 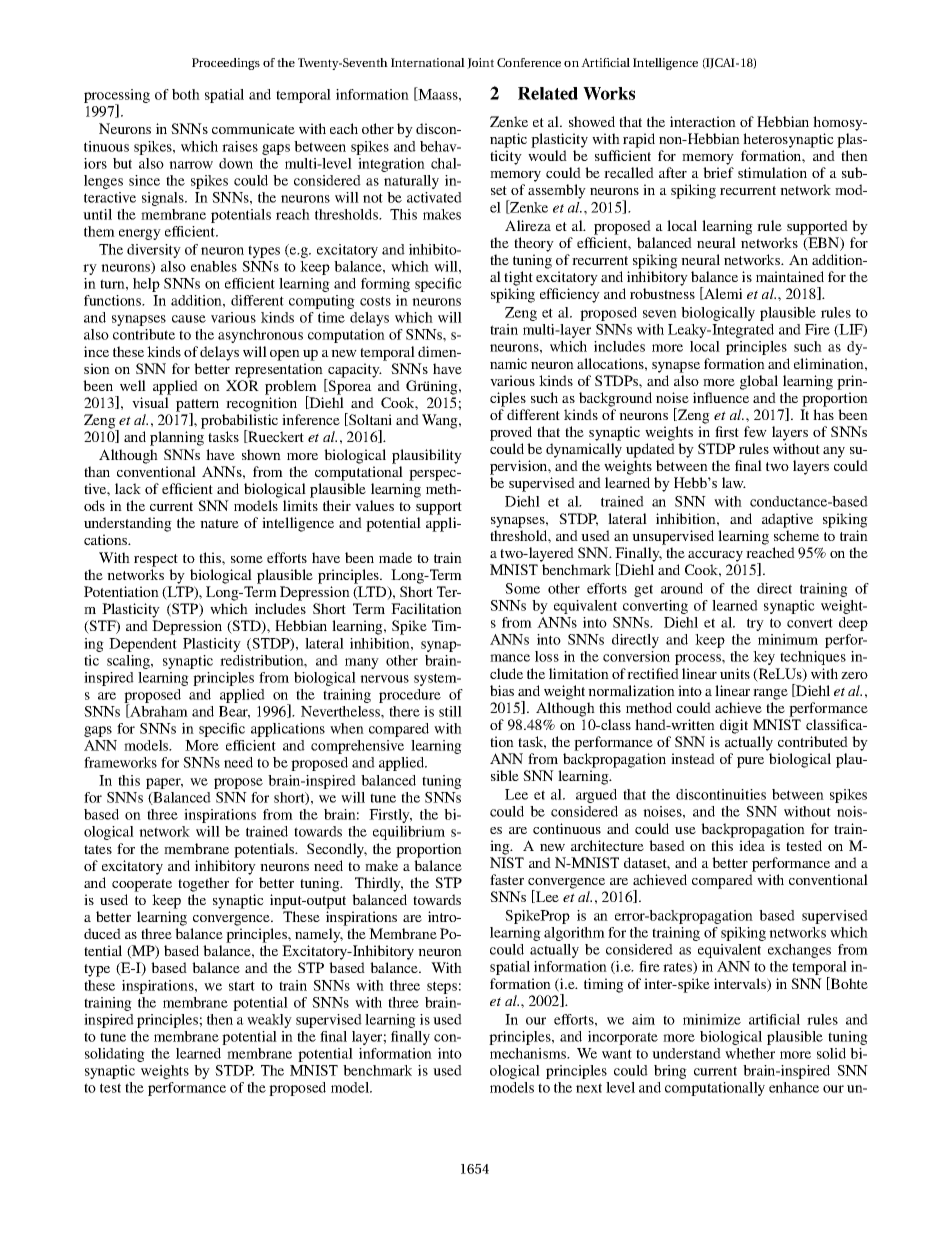 What do you see at coordinates (203, 884) in the screenshot?
I see `together` at bounding box center [203, 884].
